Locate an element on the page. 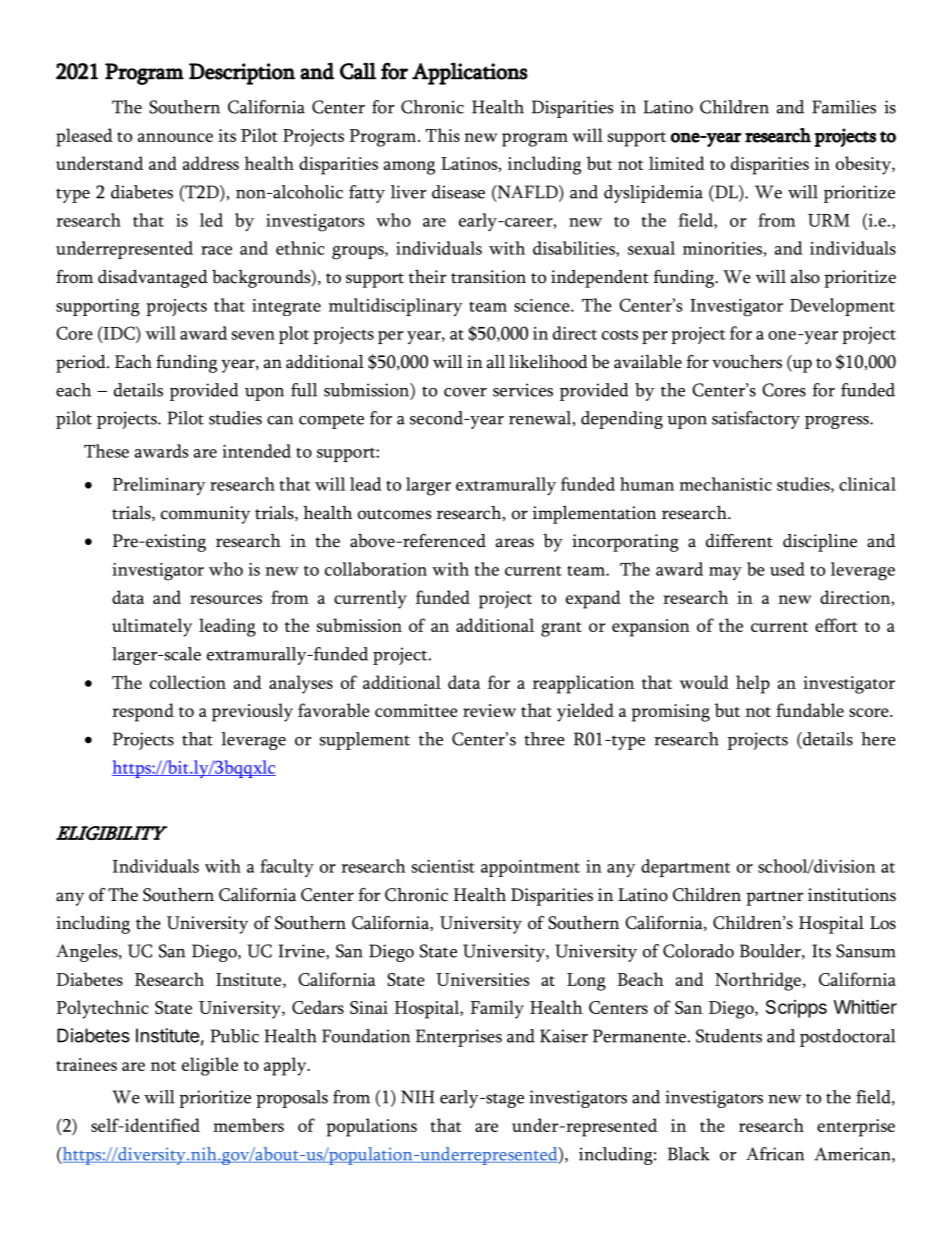  seven is located at coordinates (253, 335).
